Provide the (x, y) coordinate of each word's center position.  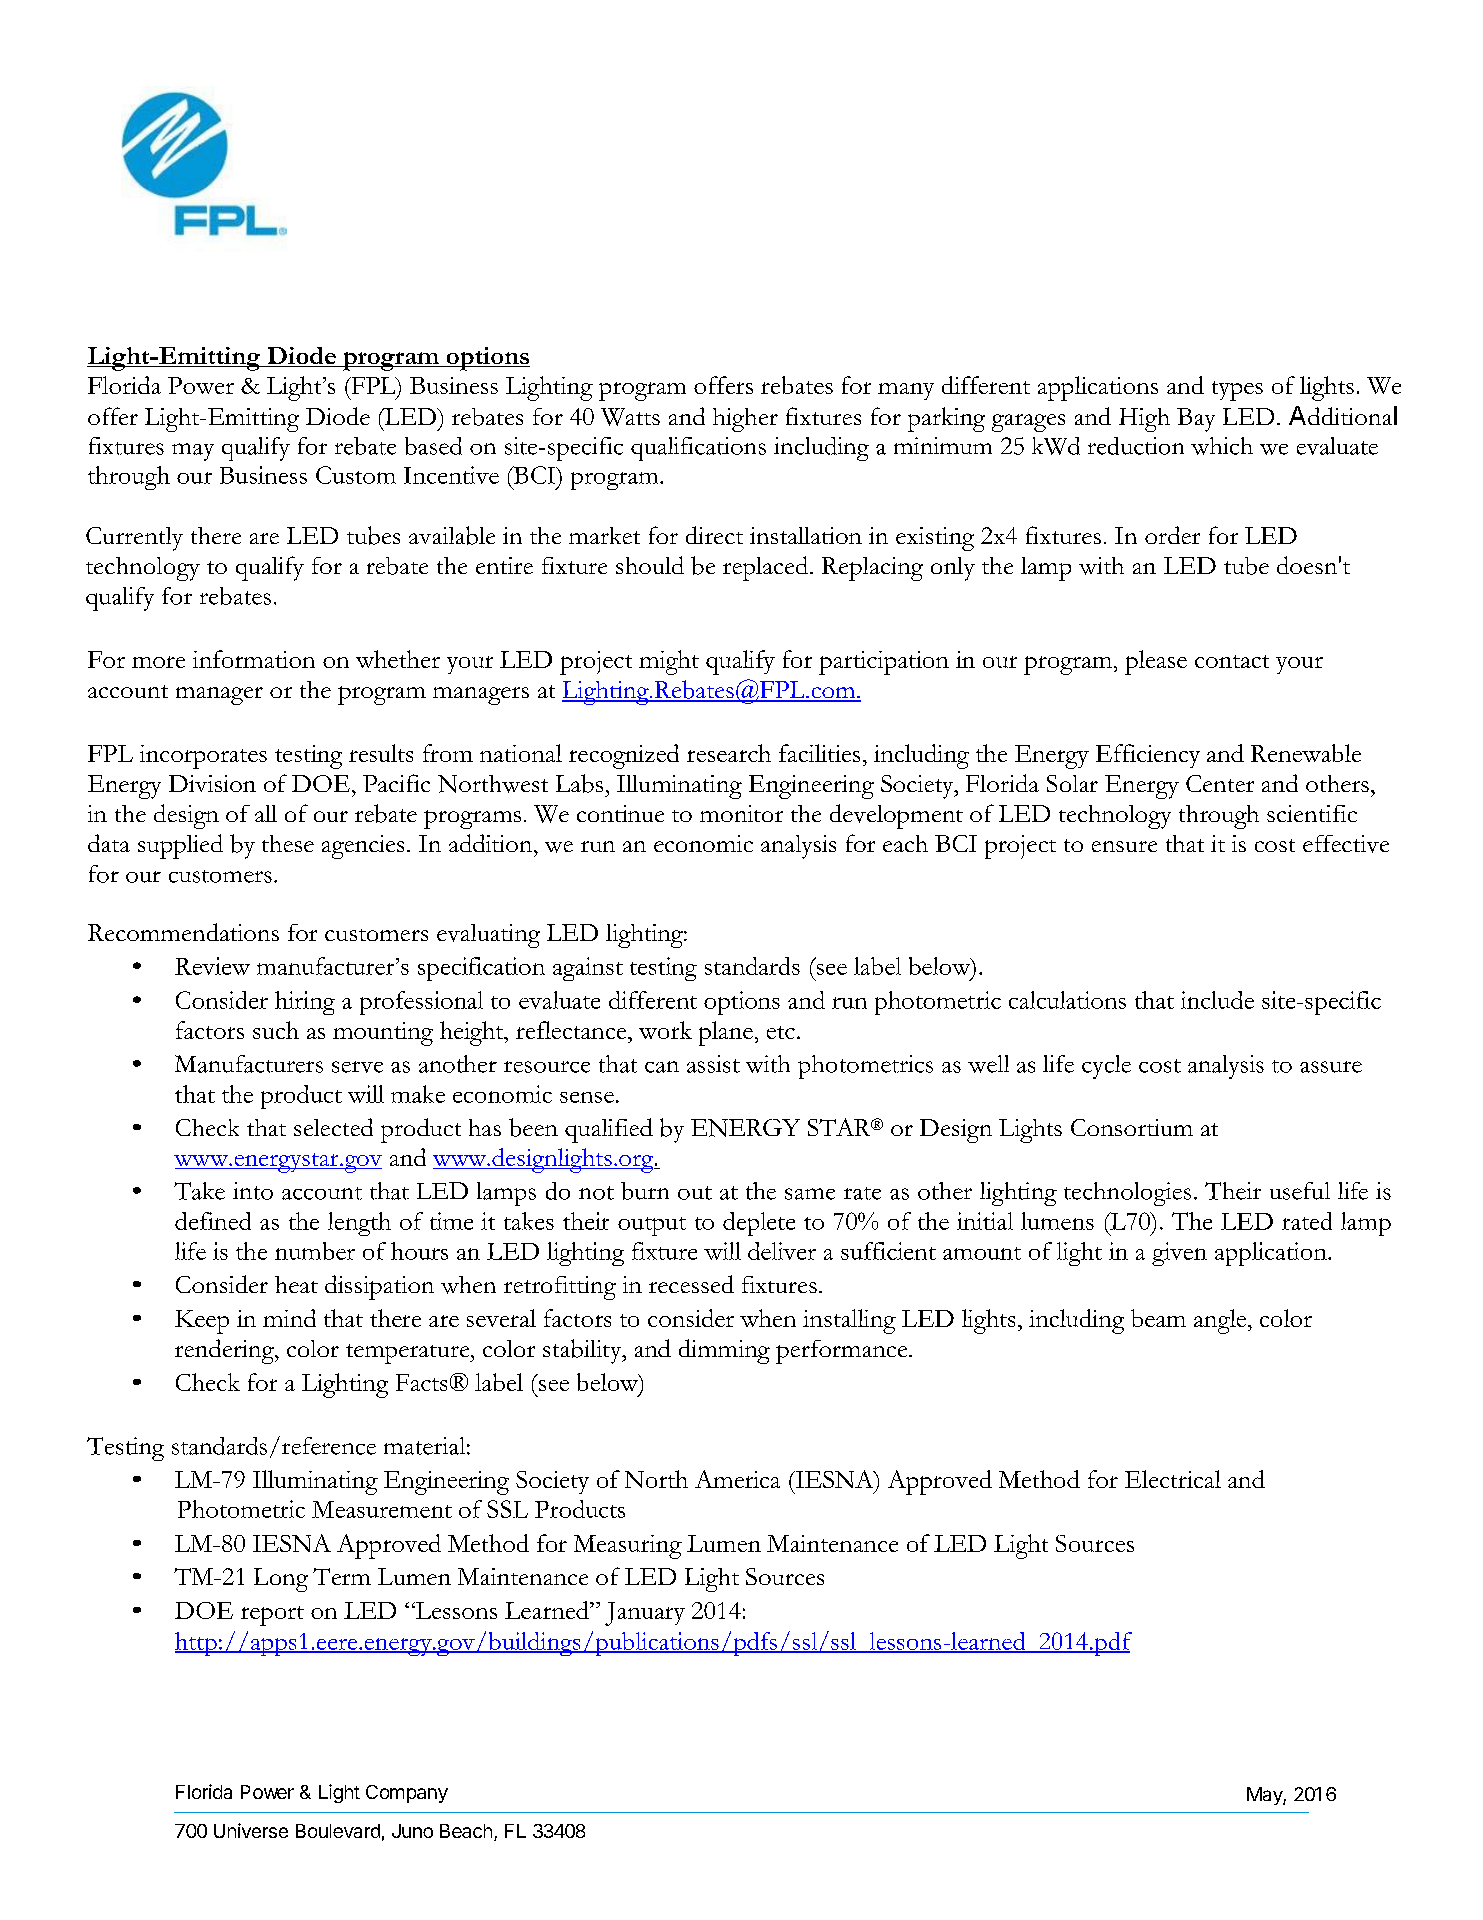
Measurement (382, 1509)
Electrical (1173, 1479)
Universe (251, 1830)
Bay (1196, 420)
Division (212, 783)
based (433, 446)
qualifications (698, 449)
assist (713, 1064)
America (737, 1479)
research (729, 753)
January (645, 1614)
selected (333, 1127)
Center (1220, 783)
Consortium (1132, 1127)
